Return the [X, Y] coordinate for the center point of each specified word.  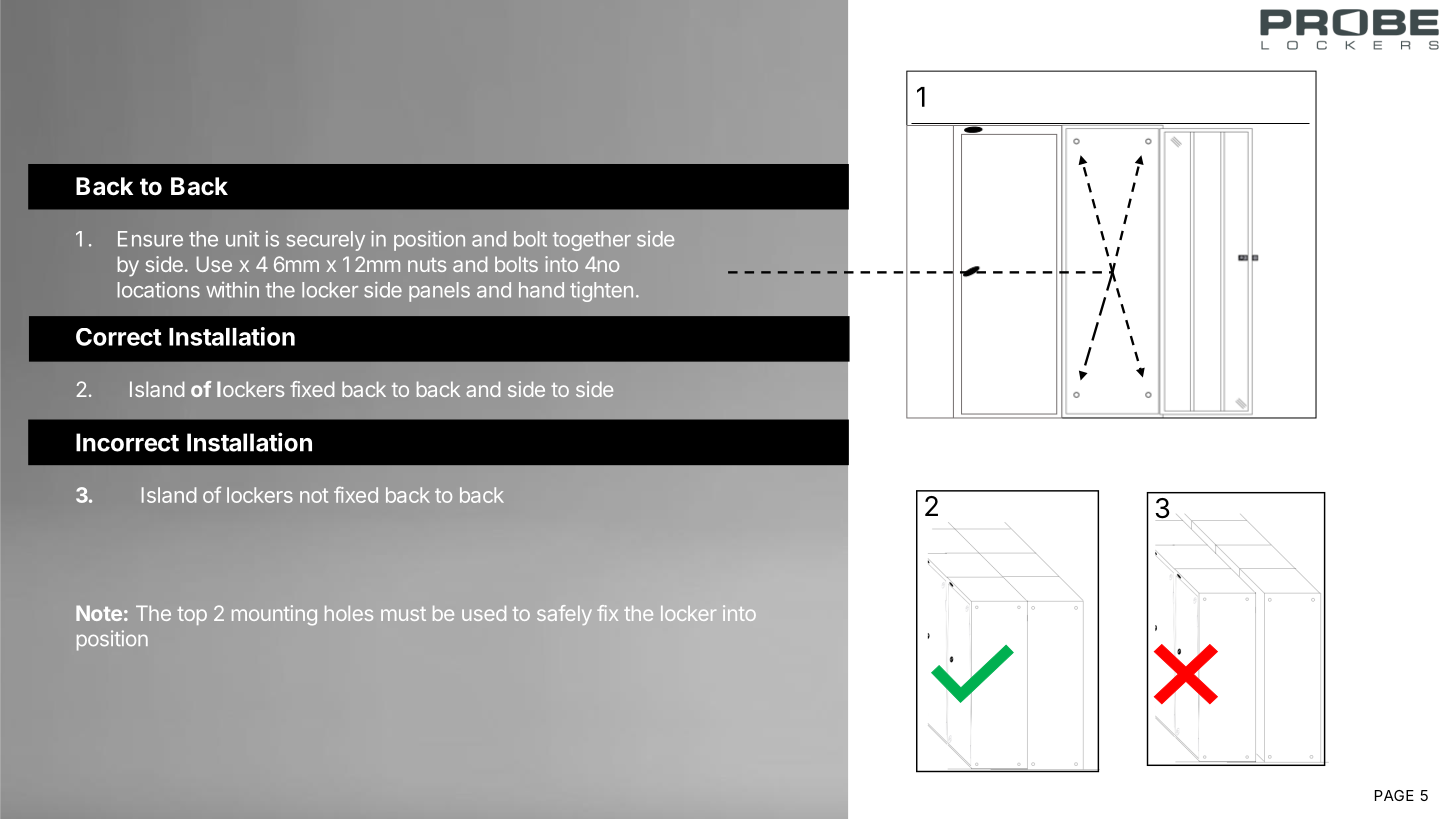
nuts [427, 265]
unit [242, 239]
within [232, 290]
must [403, 614]
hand [541, 290]
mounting [274, 615]
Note [99, 613]
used [484, 613]
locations [159, 289]
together [592, 241]
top [192, 616]
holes [349, 613]
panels [439, 292]
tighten [601, 292]
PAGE [1394, 795]
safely [564, 615]
